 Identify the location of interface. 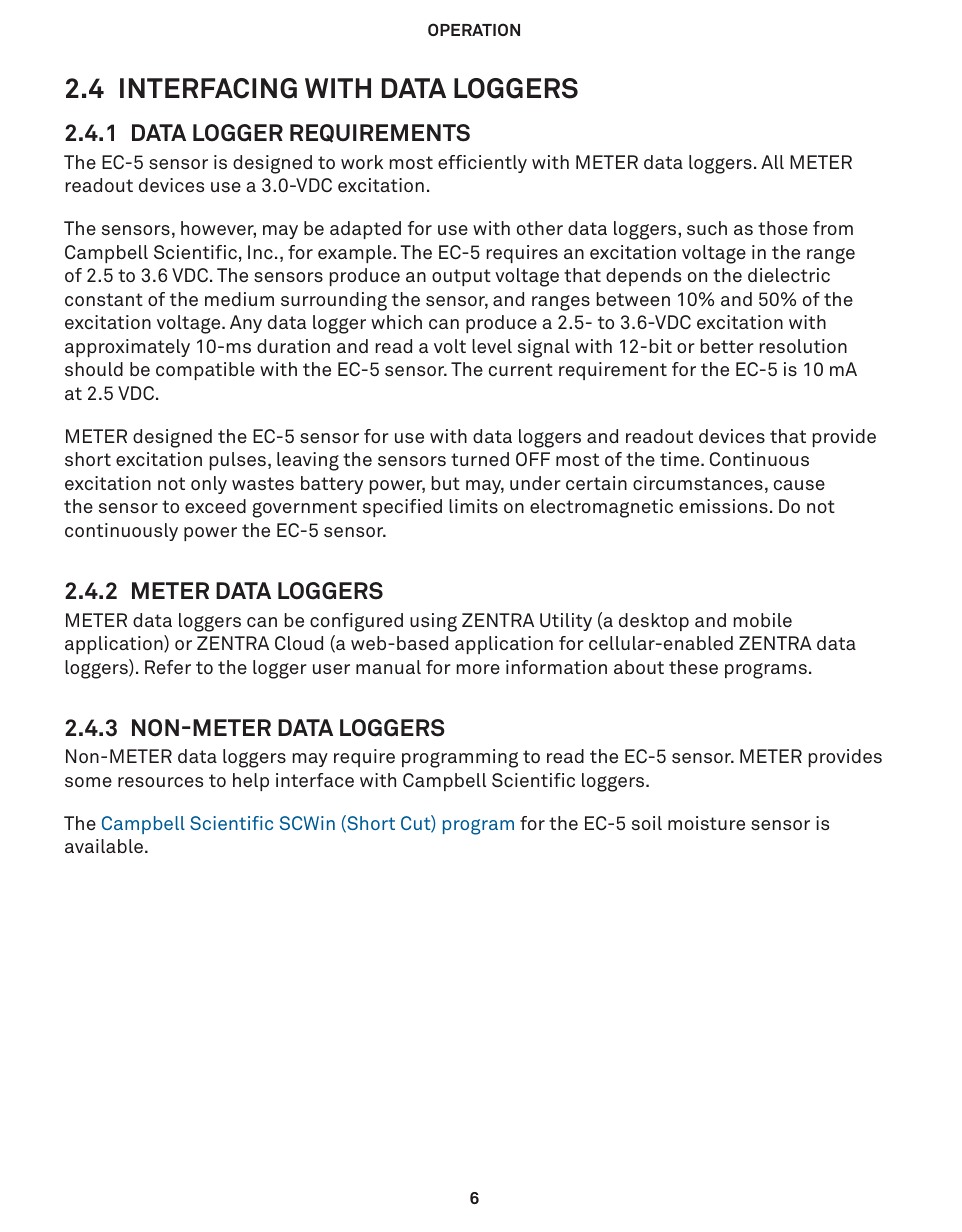
(315, 780).
